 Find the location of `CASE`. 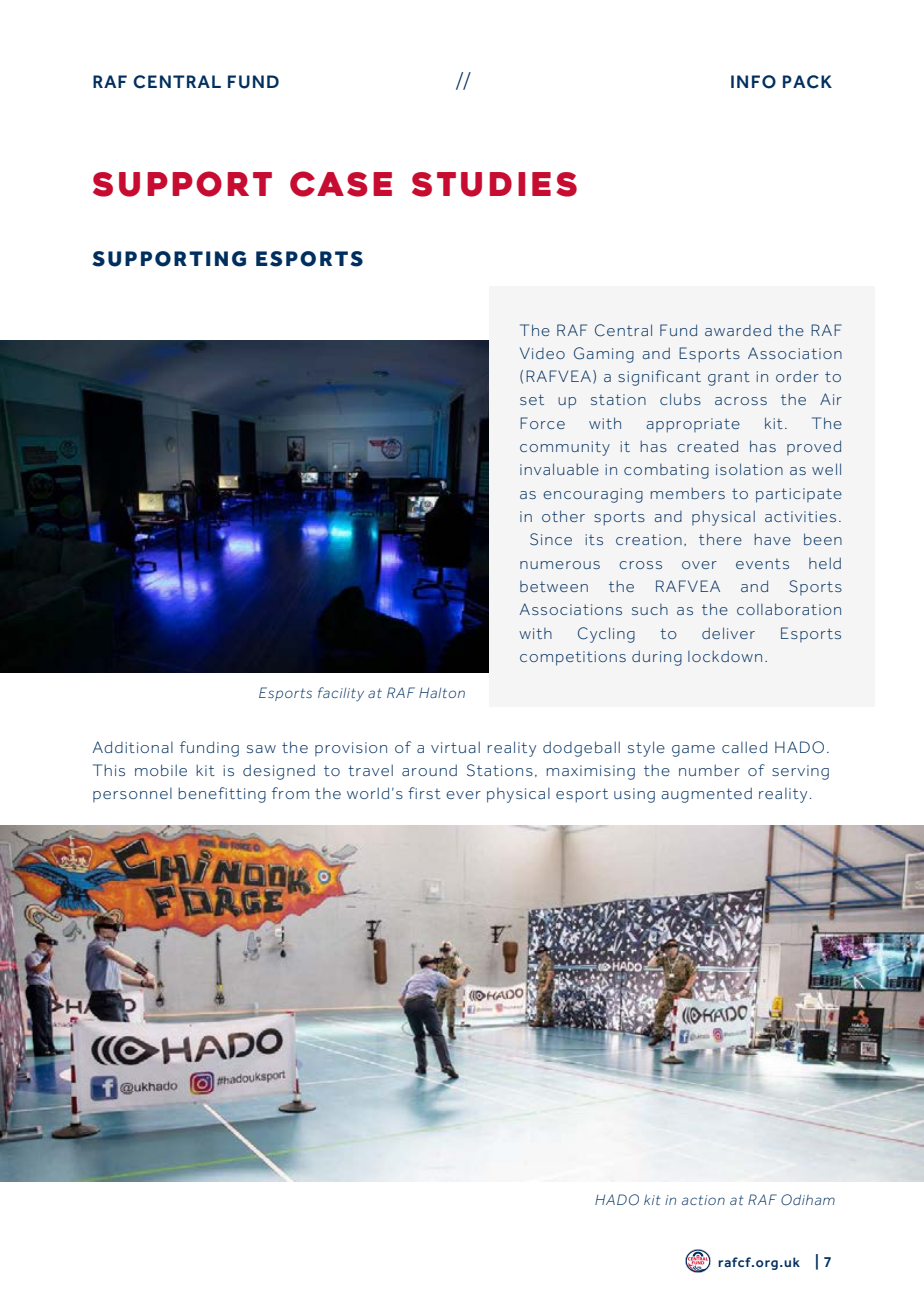

CASE is located at coordinates (341, 184).
